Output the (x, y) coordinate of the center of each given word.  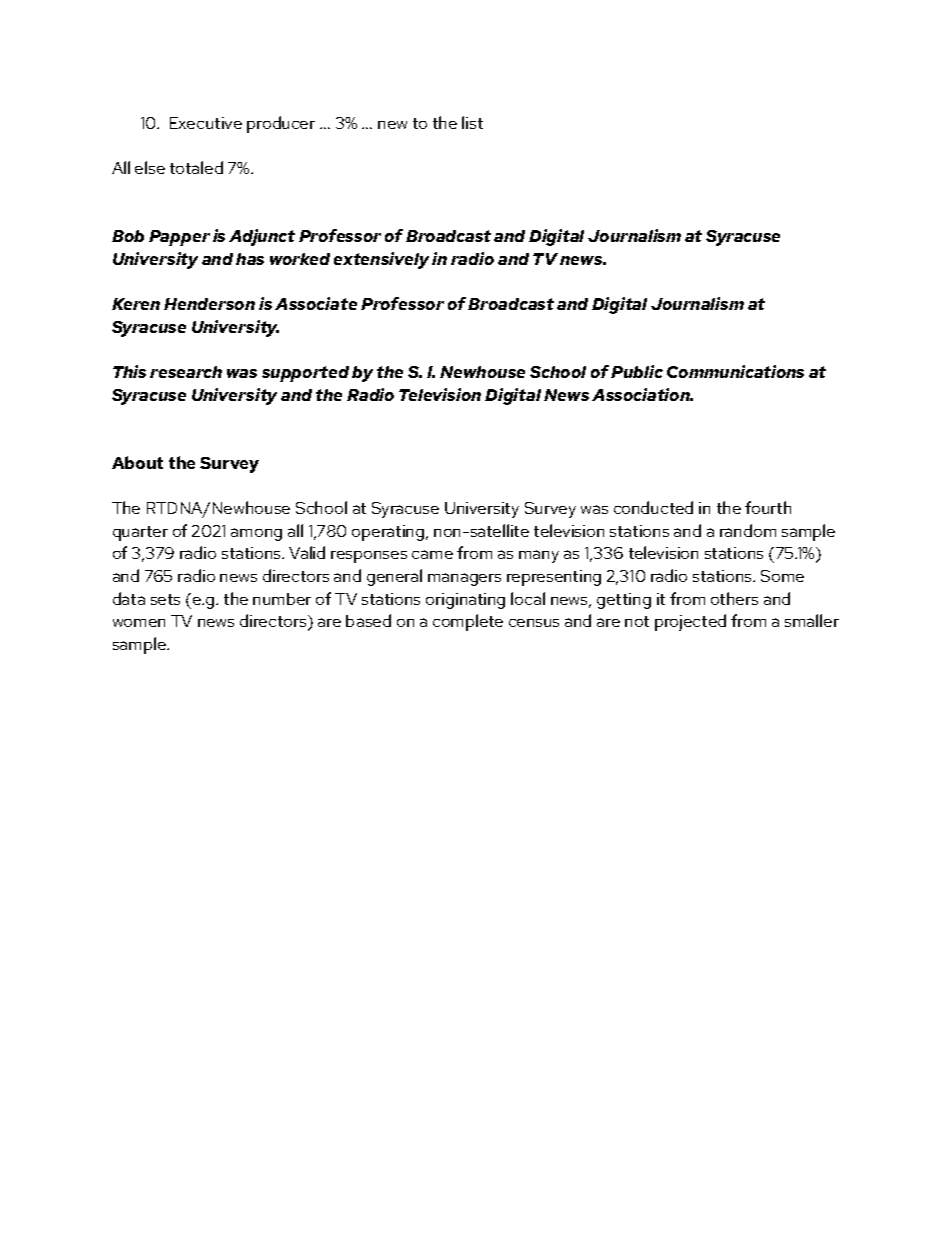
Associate (316, 303)
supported (305, 374)
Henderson (209, 304)
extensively (381, 260)
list (472, 122)
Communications (735, 371)
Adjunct (262, 237)
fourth (768, 507)
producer (281, 124)
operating (388, 533)
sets (165, 599)
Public (637, 371)
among (256, 534)
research (186, 372)
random (748, 530)
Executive (206, 123)
